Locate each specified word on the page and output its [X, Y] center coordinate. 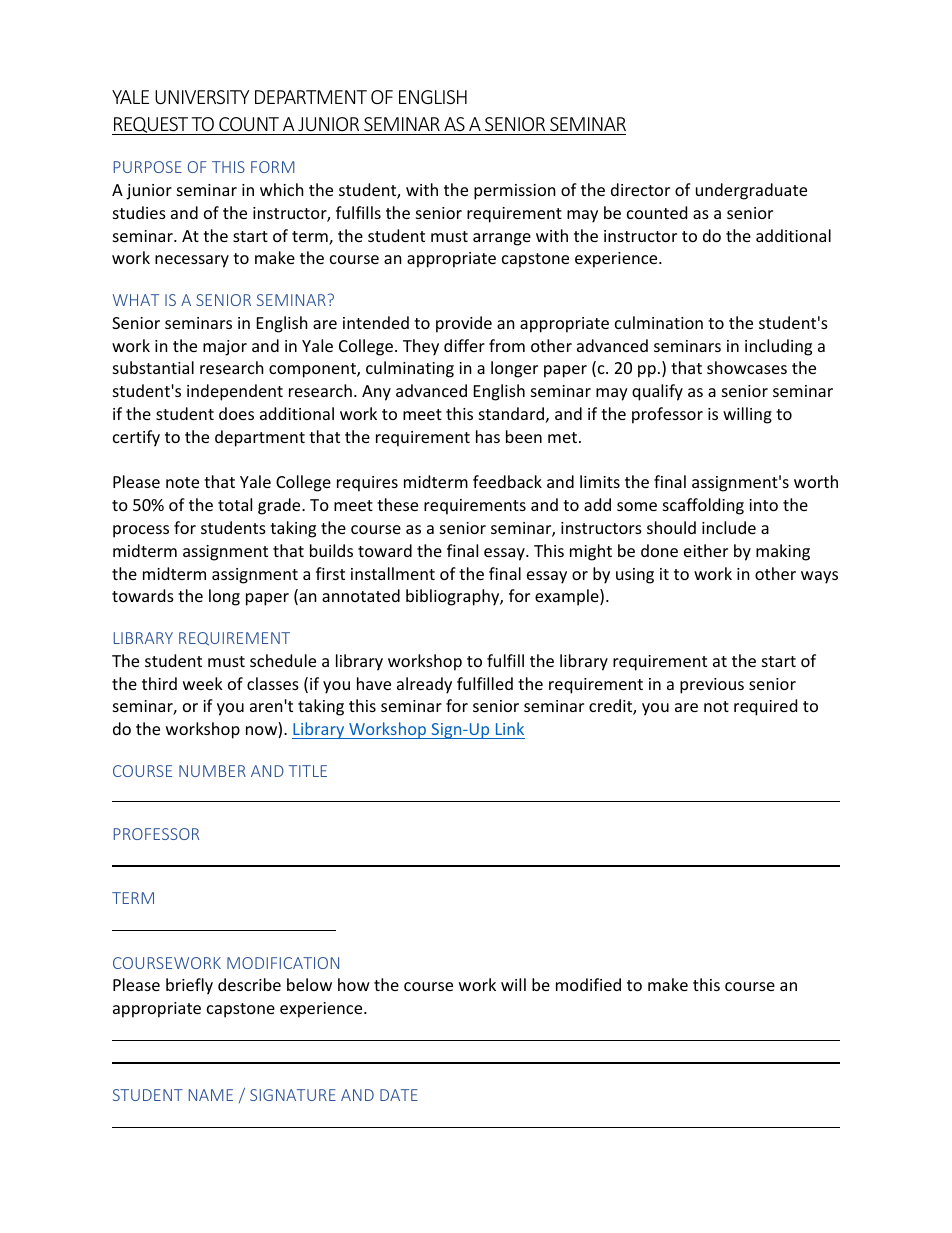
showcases [747, 367]
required [765, 707]
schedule [283, 660]
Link [510, 728]
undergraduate [751, 191]
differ [464, 345]
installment [393, 573]
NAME [211, 1095]
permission [515, 192]
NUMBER [212, 771]
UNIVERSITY [202, 97]
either [706, 550]
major [225, 348]
